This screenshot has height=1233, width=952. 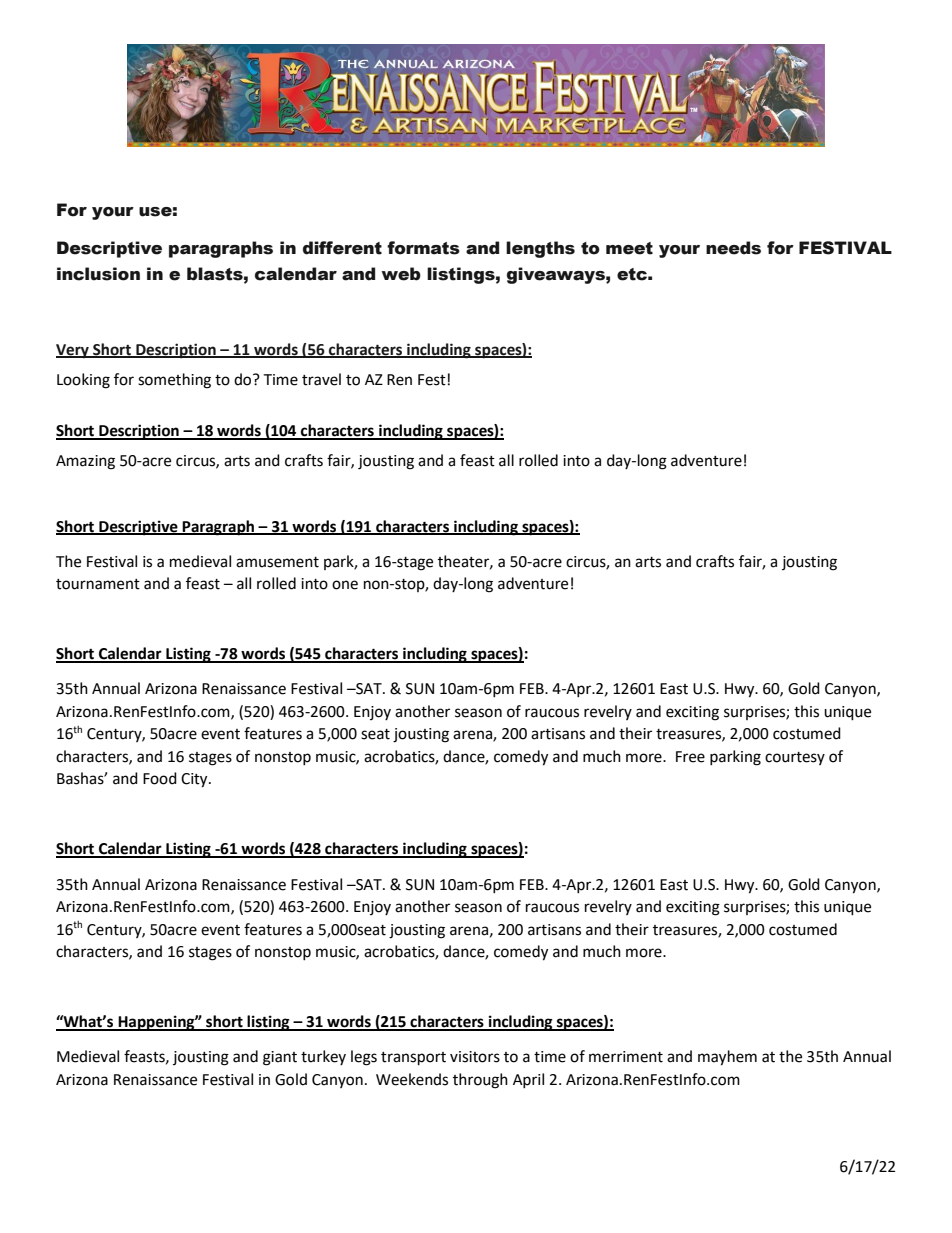 I want to click on web, so click(x=401, y=274).
